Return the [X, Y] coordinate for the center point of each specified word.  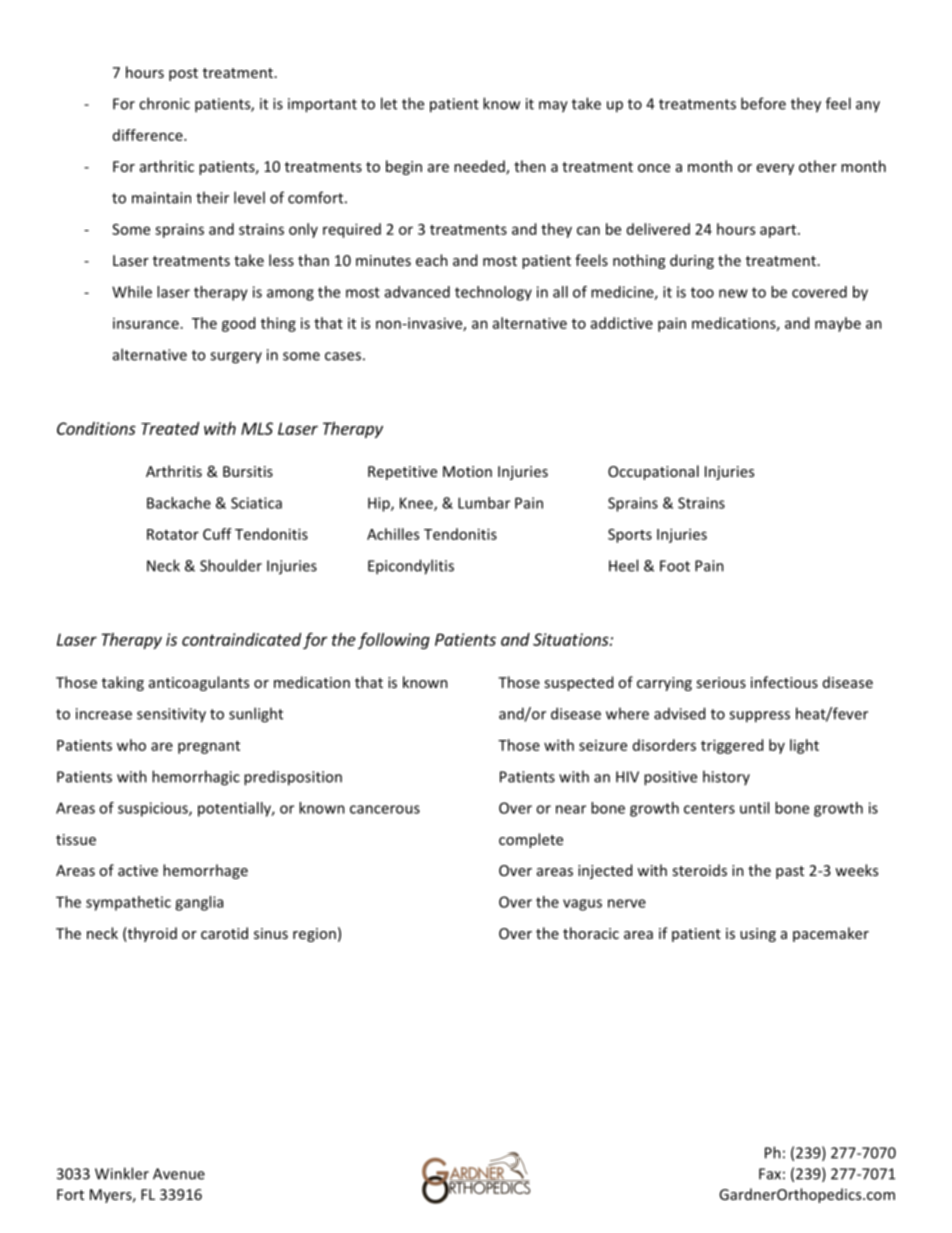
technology [493, 293]
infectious [784, 682]
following [394, 641]
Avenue [179, 1174]
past [790, 872]
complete [531, 840]
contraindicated [241, 639]
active [138, 870]
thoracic [591, 933]
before [763, 103]
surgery [236, 358]
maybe [838, 324]
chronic [164, 103]
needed [480, 167]
